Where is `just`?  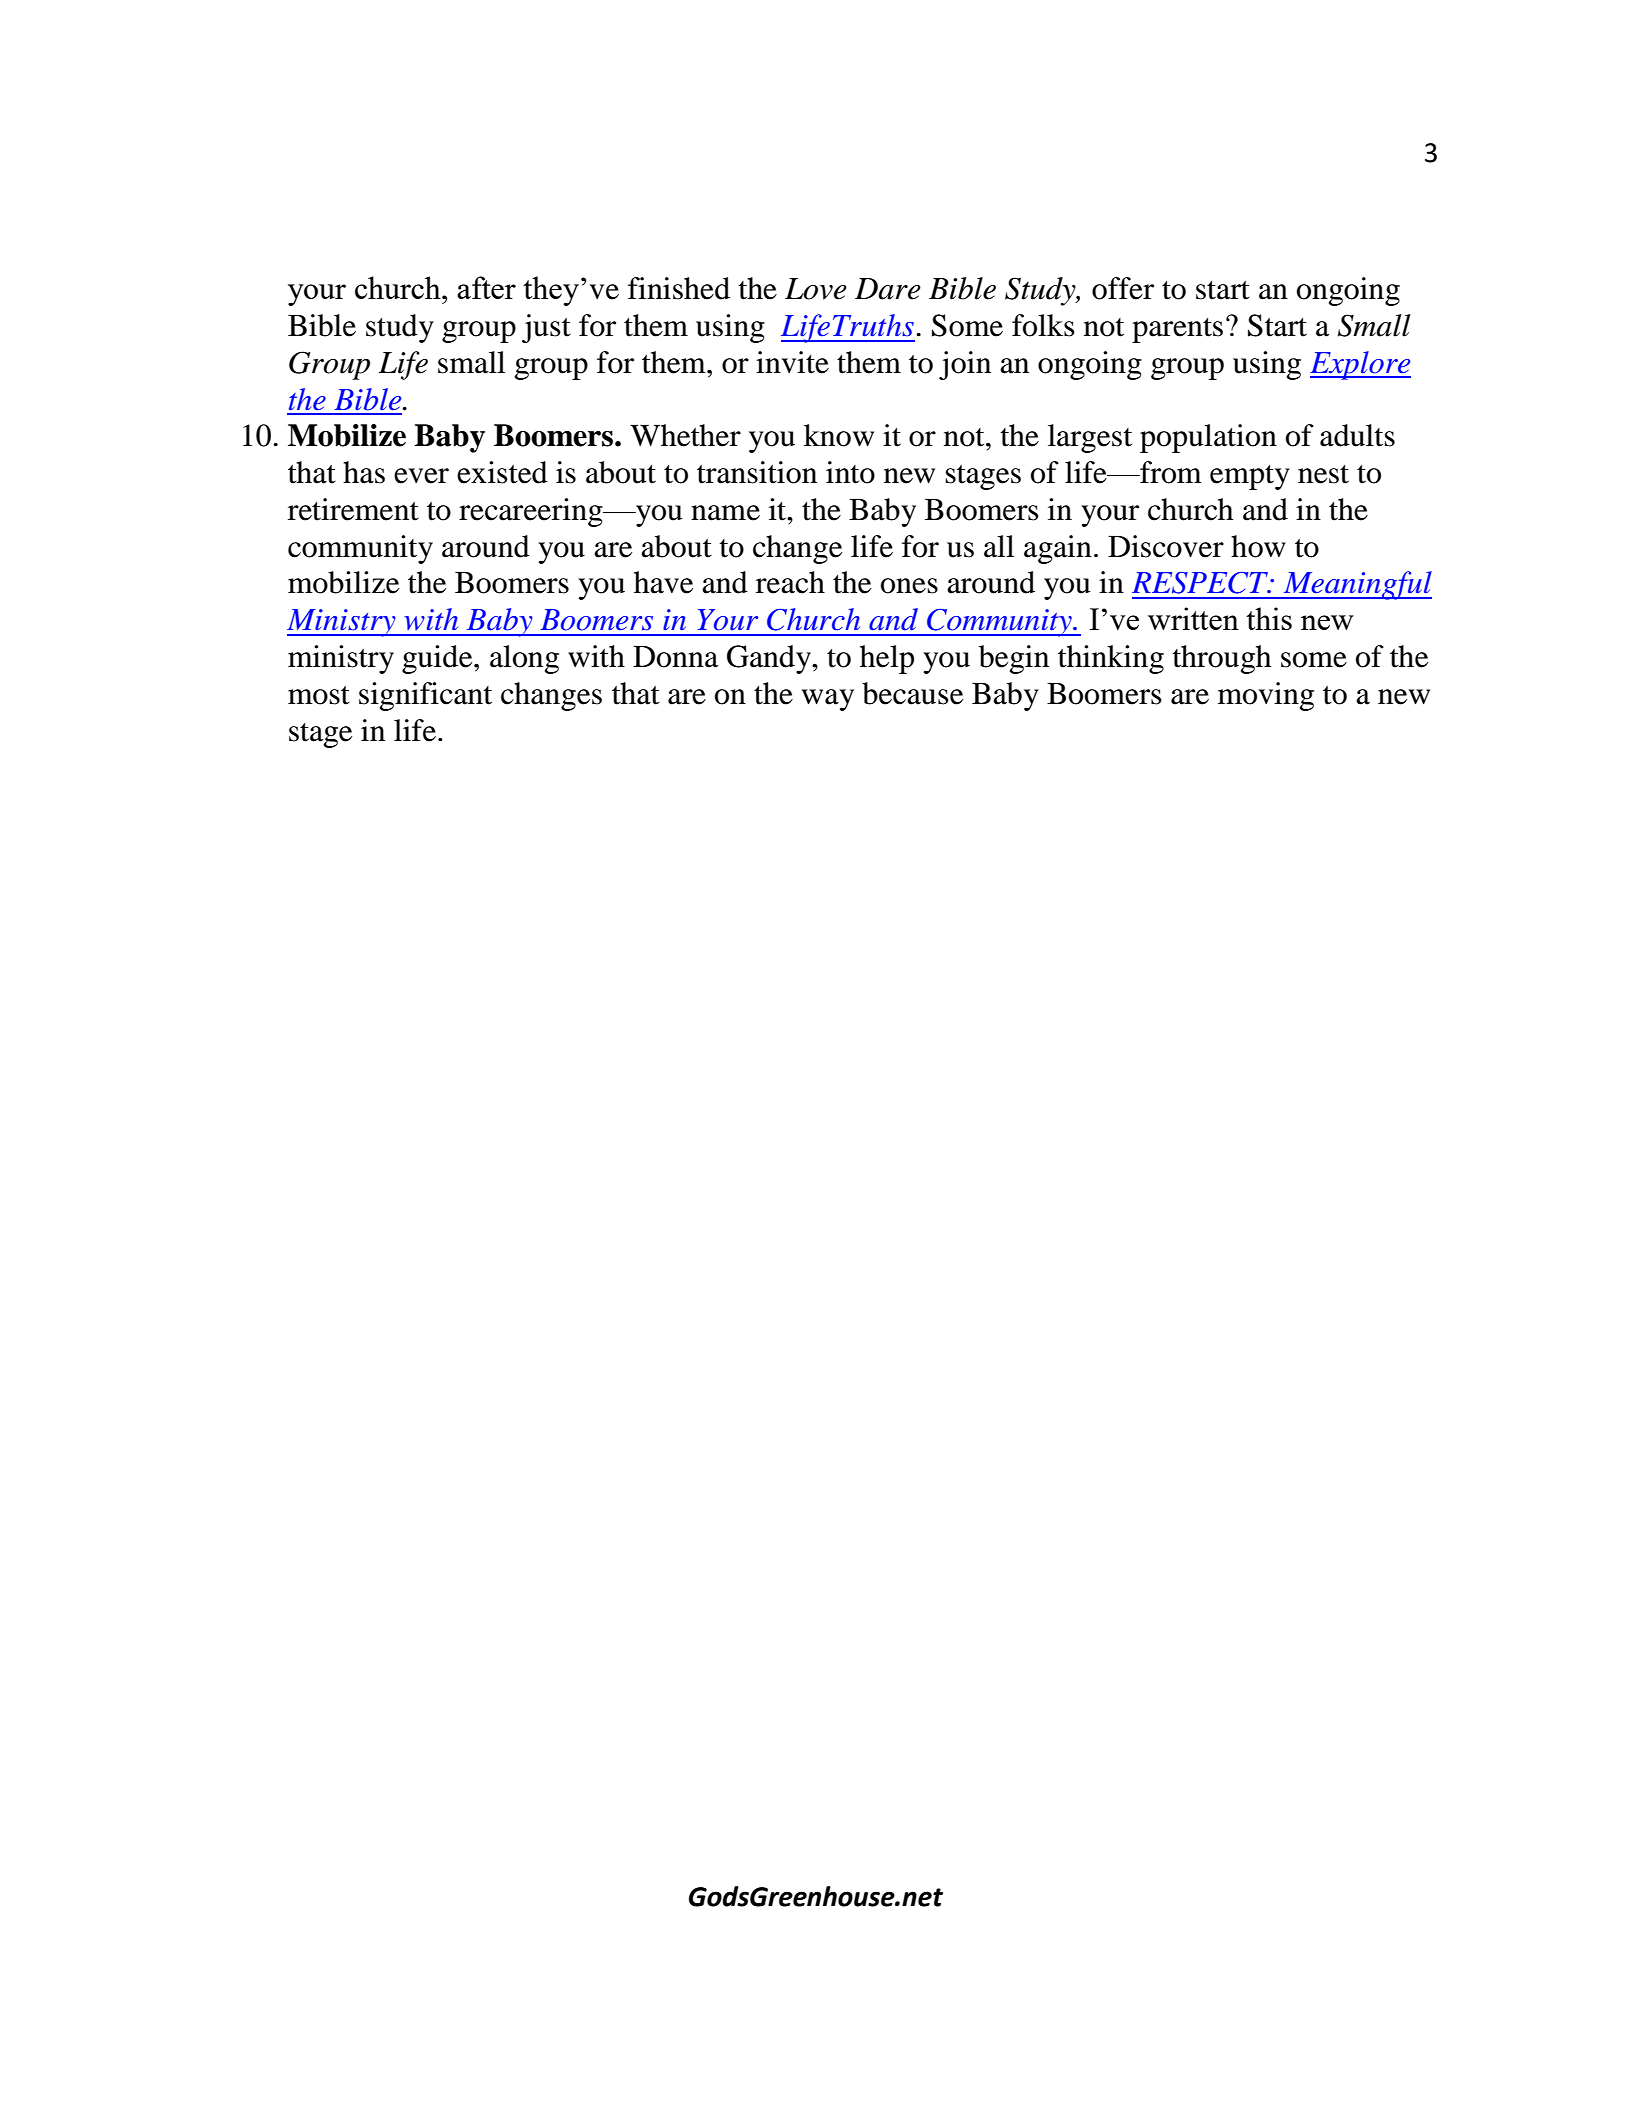
just is located at coordinates (546, 328).
